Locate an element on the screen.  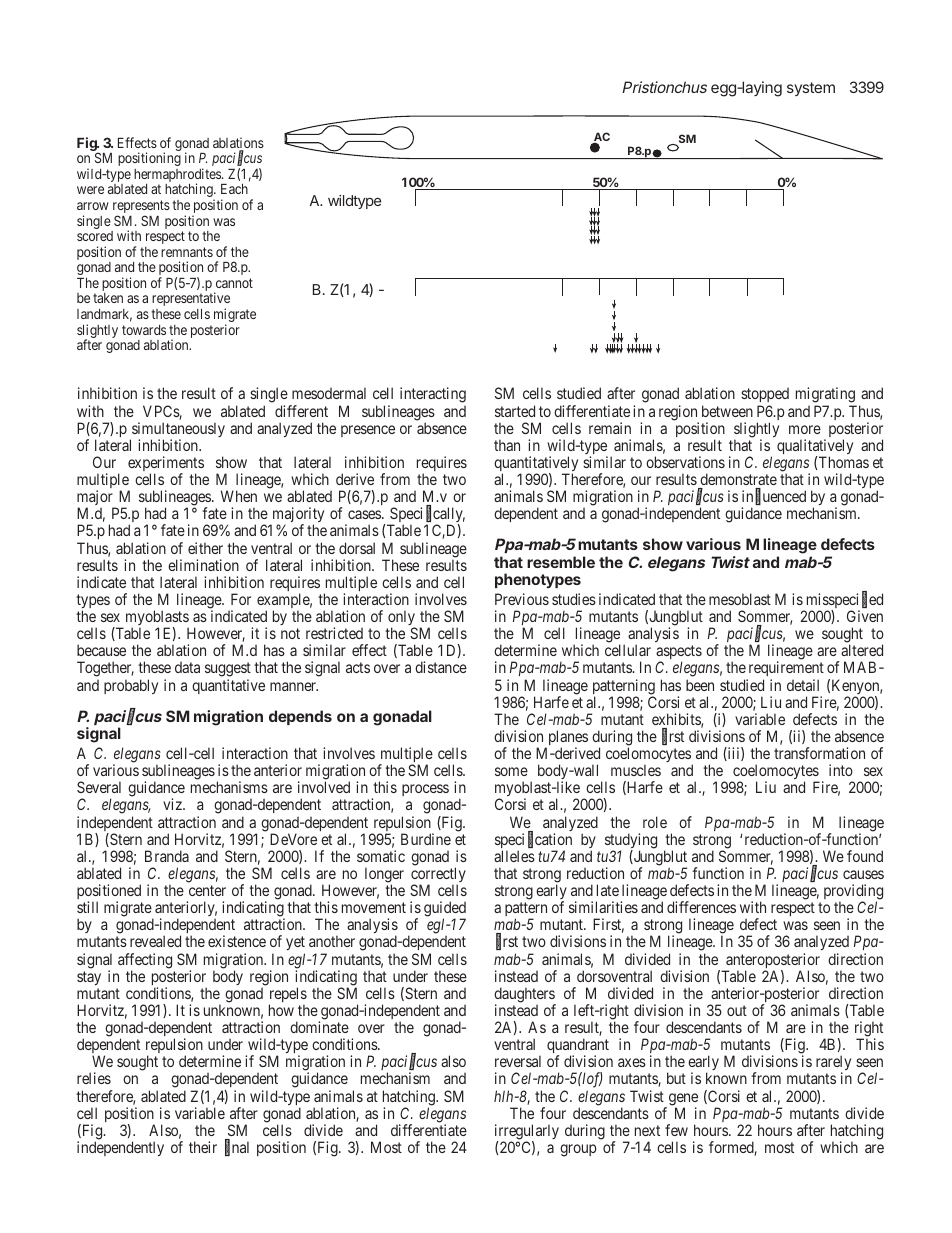
than is located at coordinates (507, 445).
